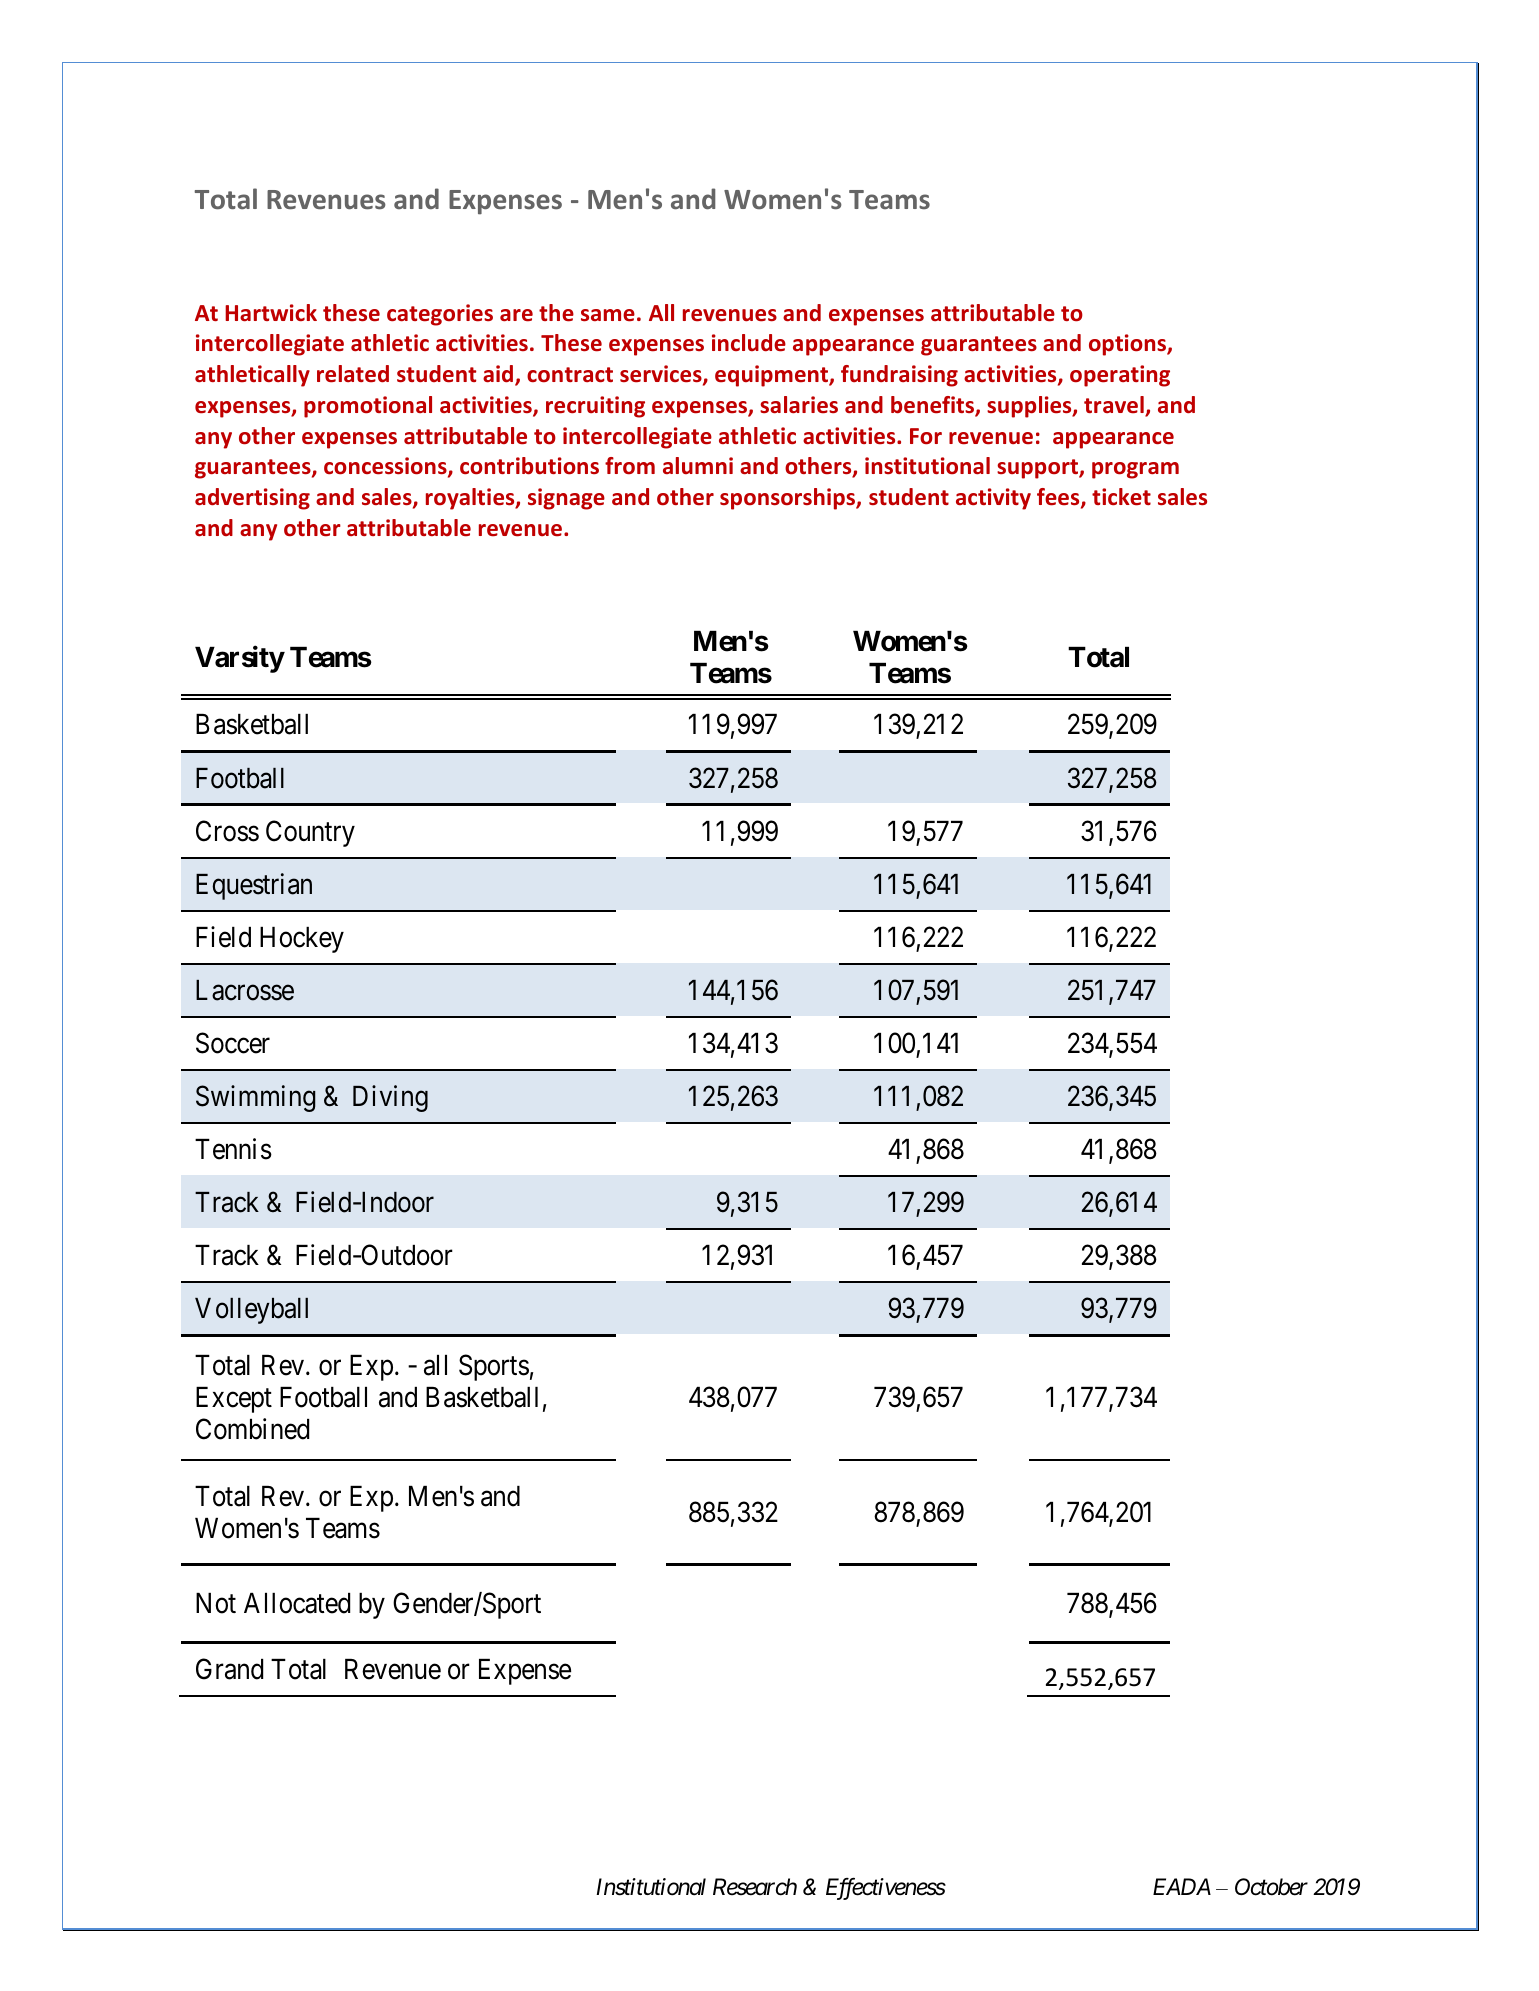 This screenshot has width=1539, height=1991. Describe the element at coordinates (297, 1603) in the screenshot. I see `Allocated` at that location.
